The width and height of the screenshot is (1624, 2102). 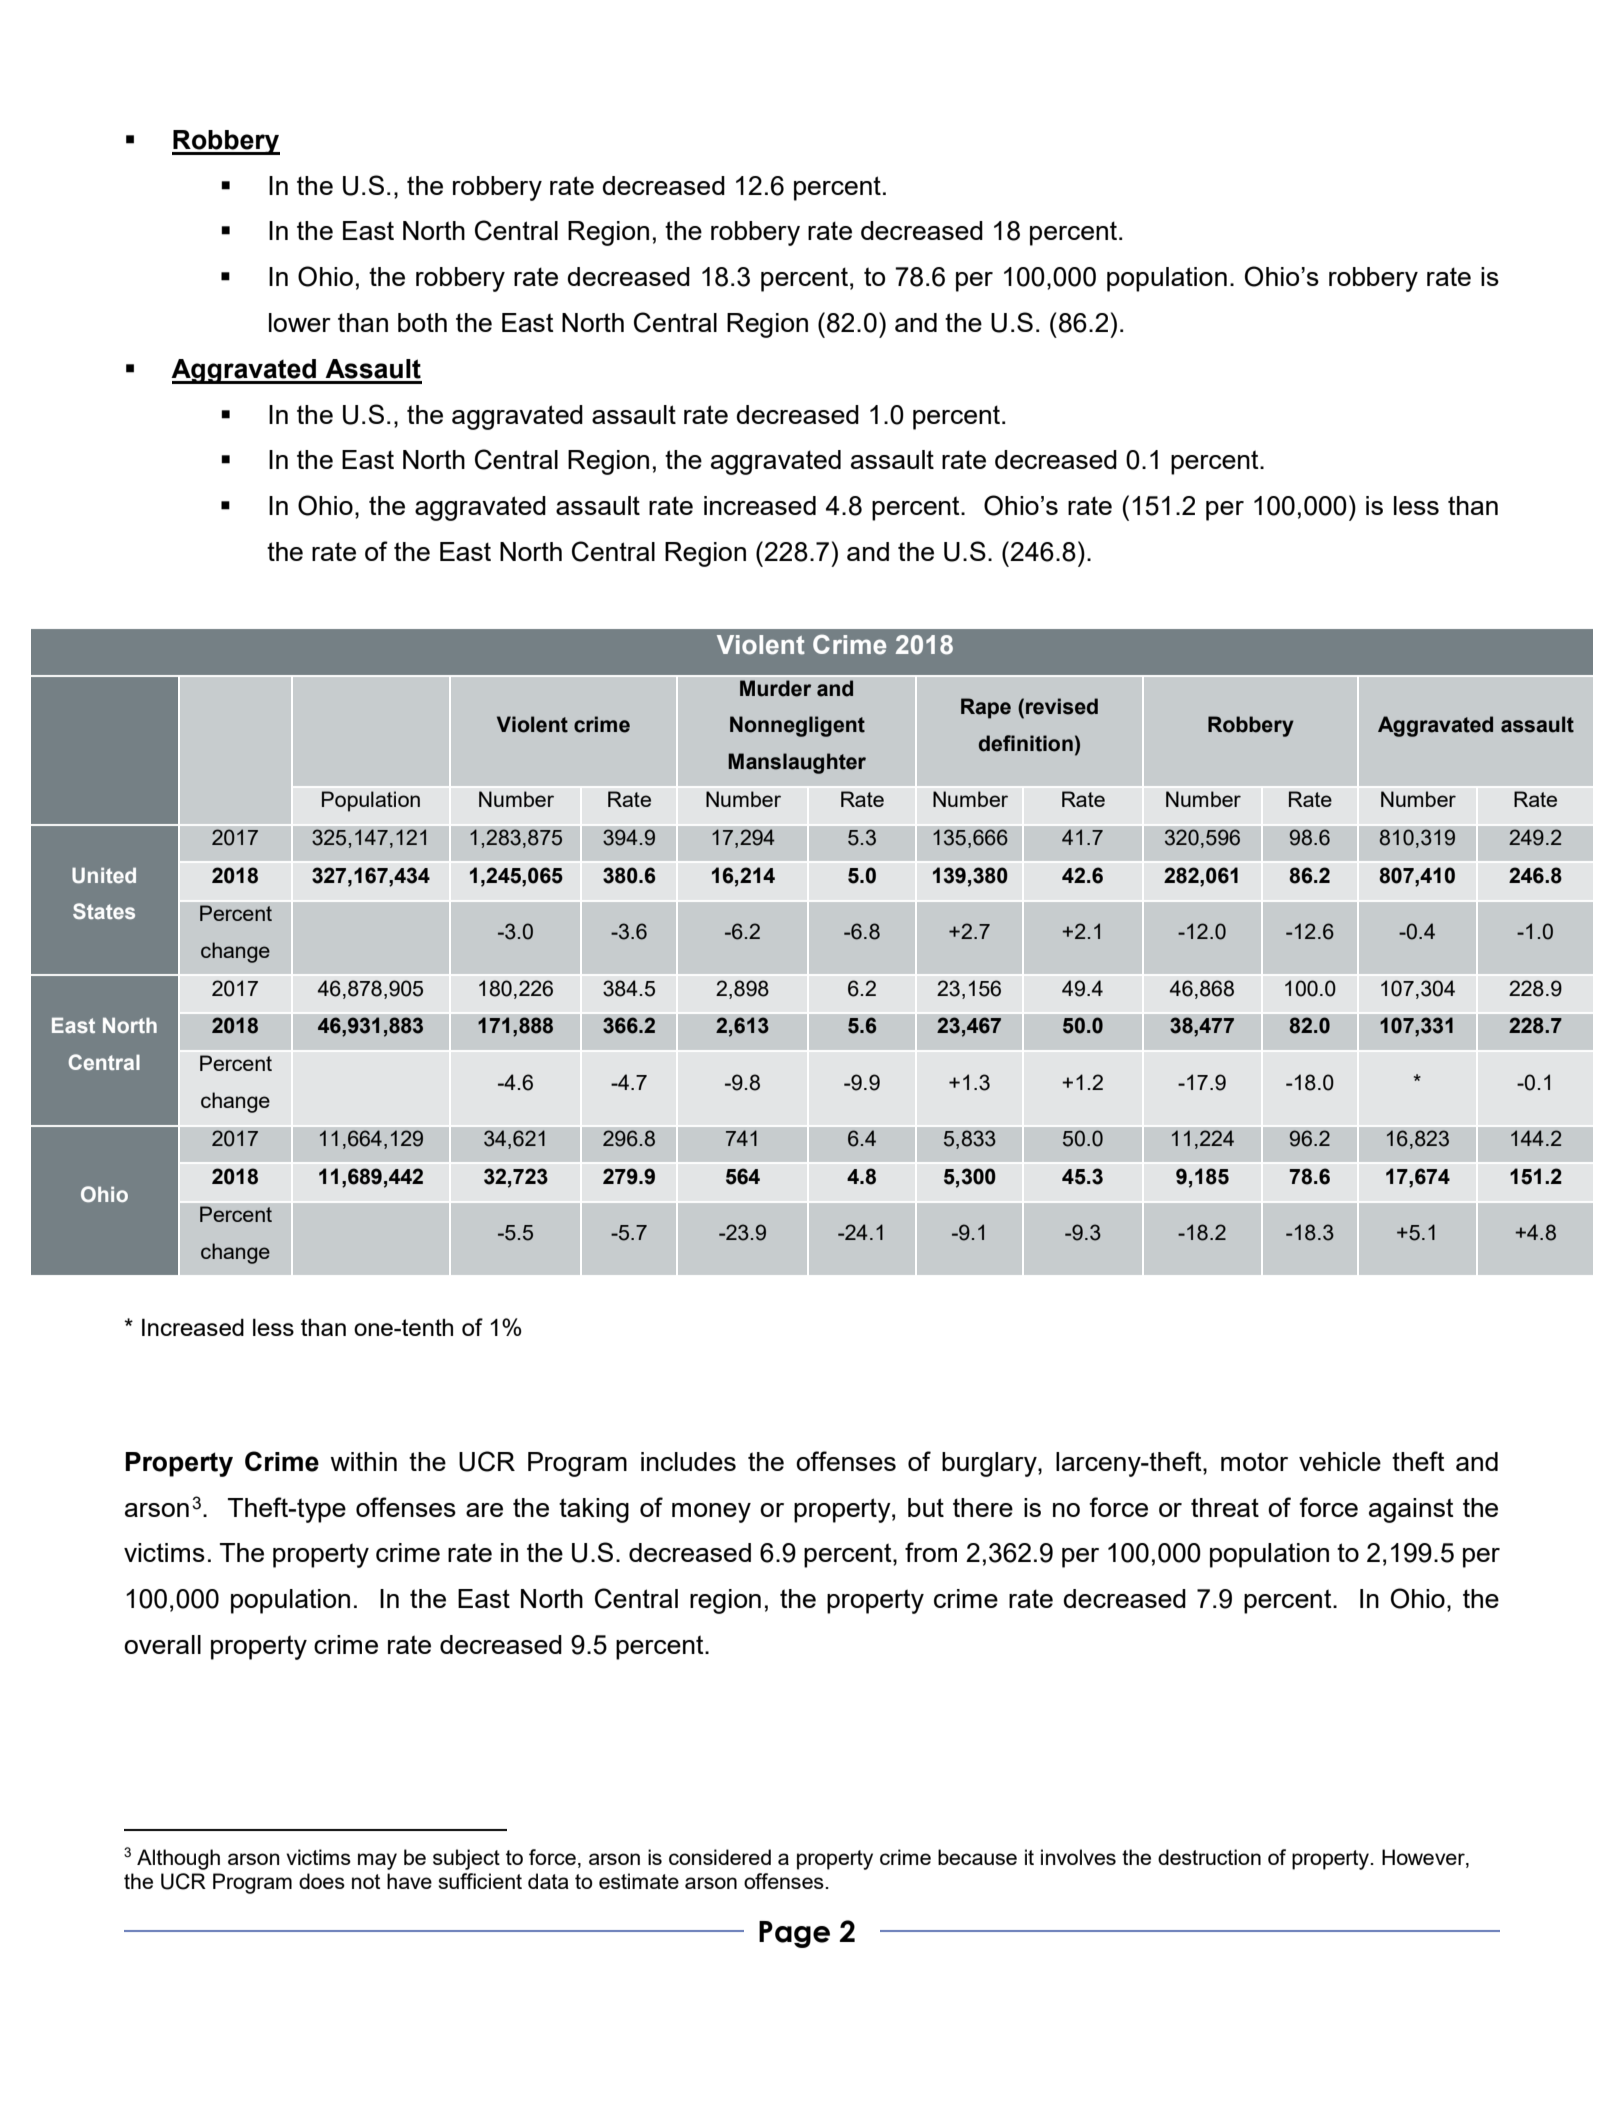 I want to click on both, so click(x=422, y=322).
